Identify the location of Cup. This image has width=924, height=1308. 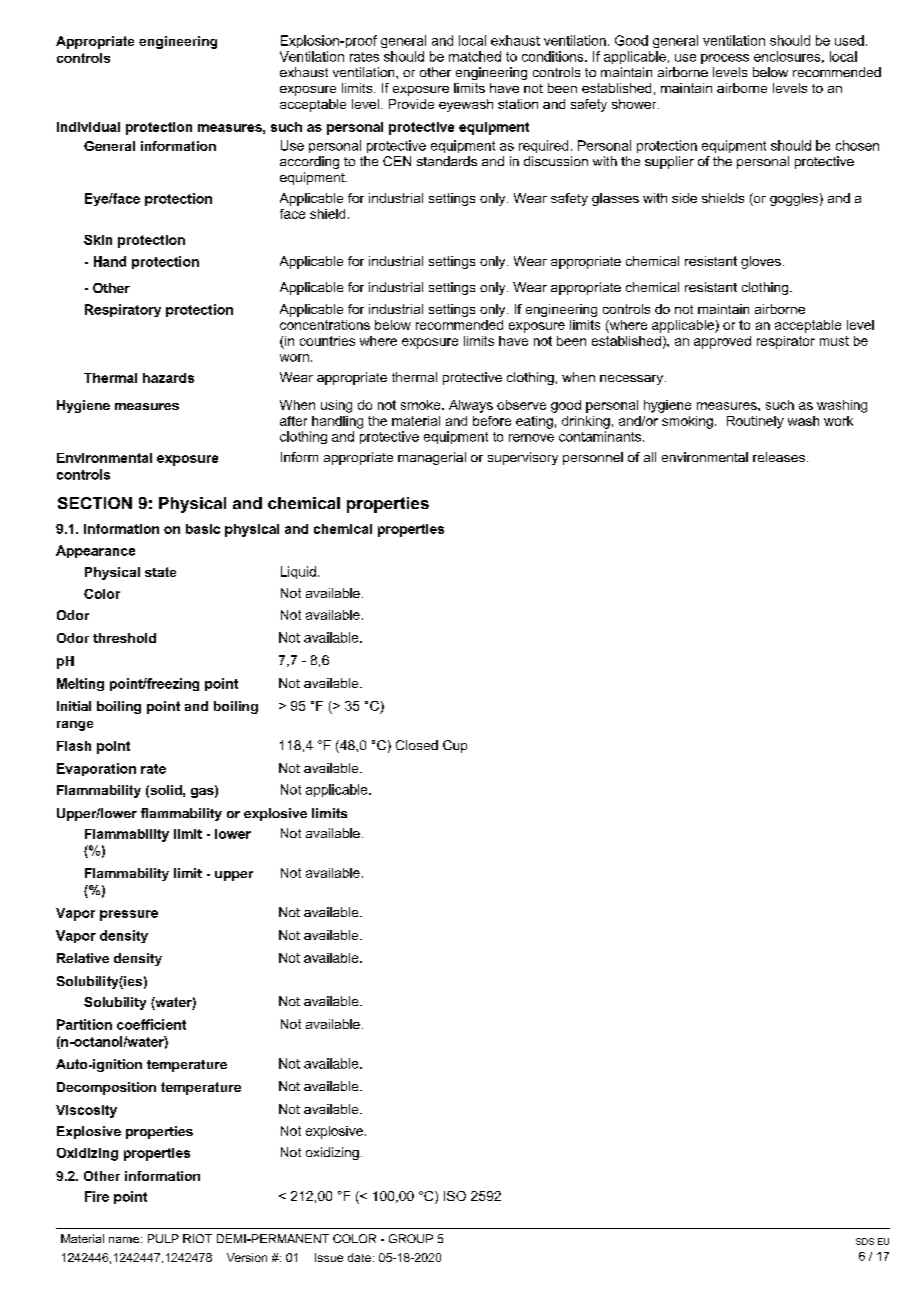
(455, 746).
